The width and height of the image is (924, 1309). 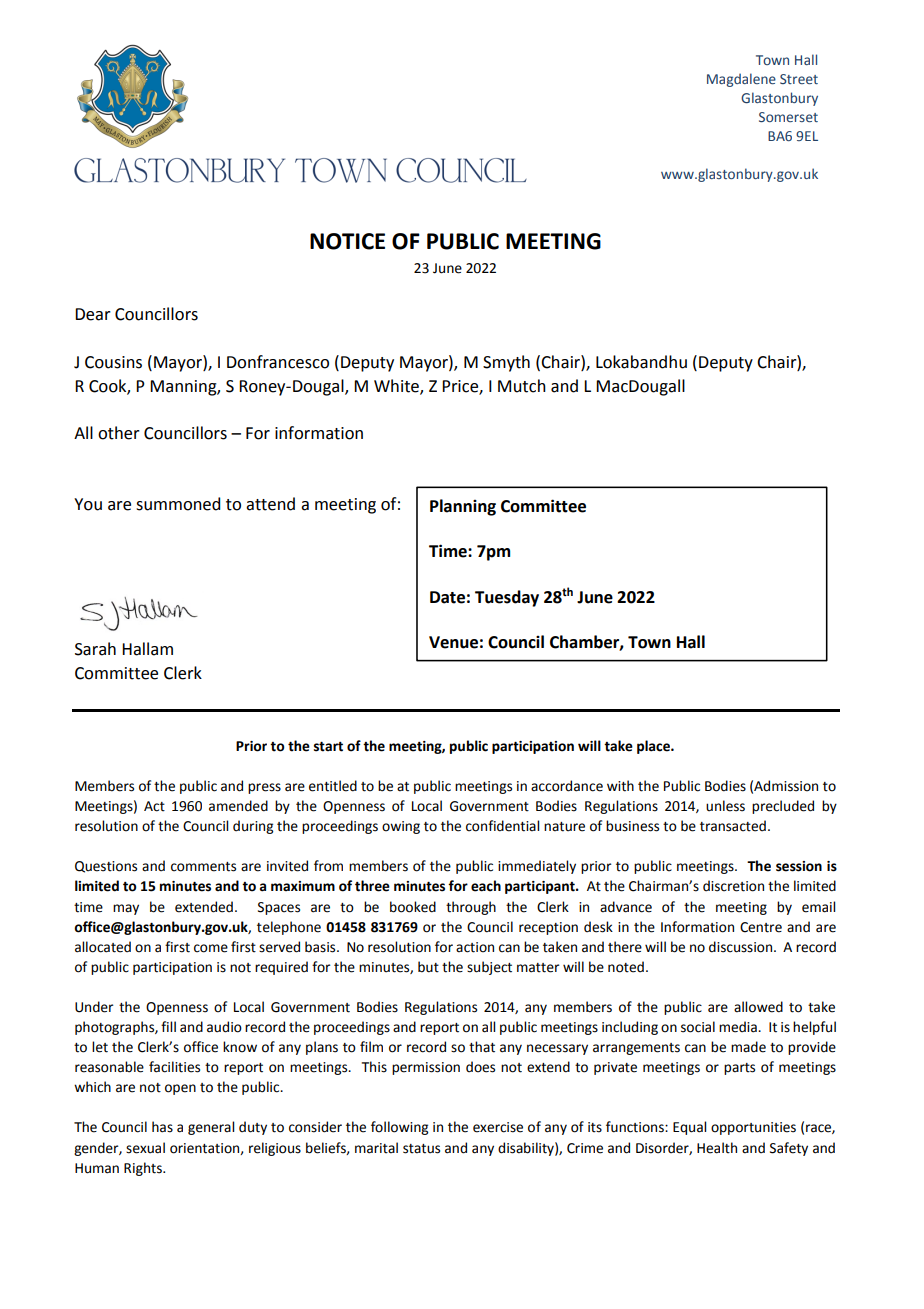 I want to click on Somerset, so click(x=788, y=117).
